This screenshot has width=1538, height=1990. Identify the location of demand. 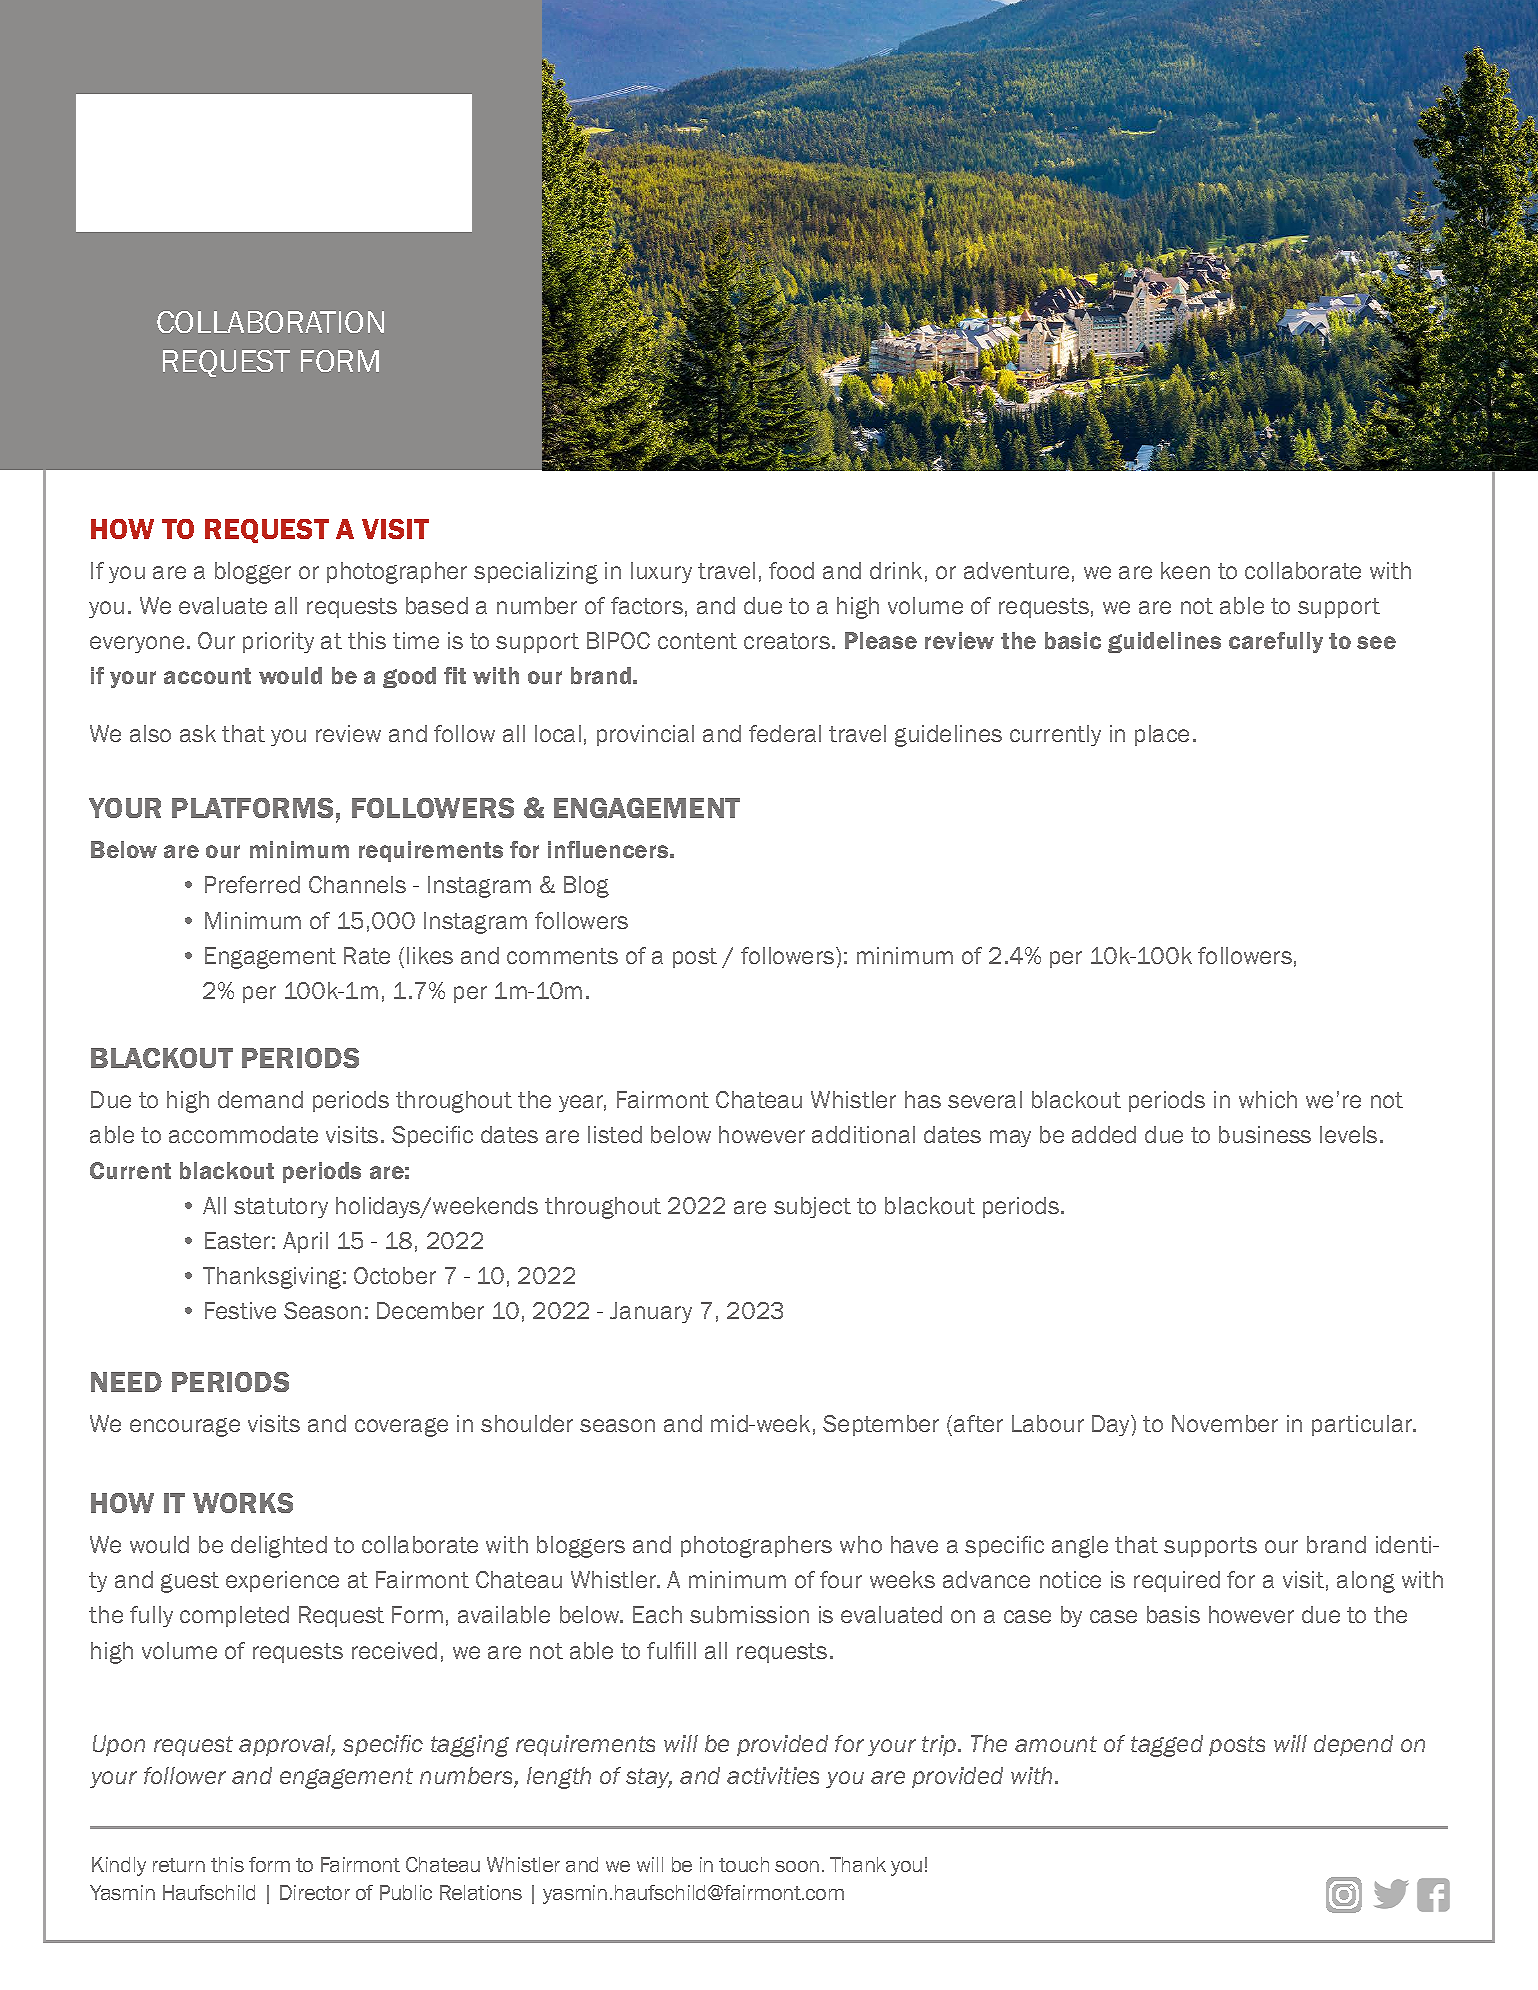
(260, 1099).
